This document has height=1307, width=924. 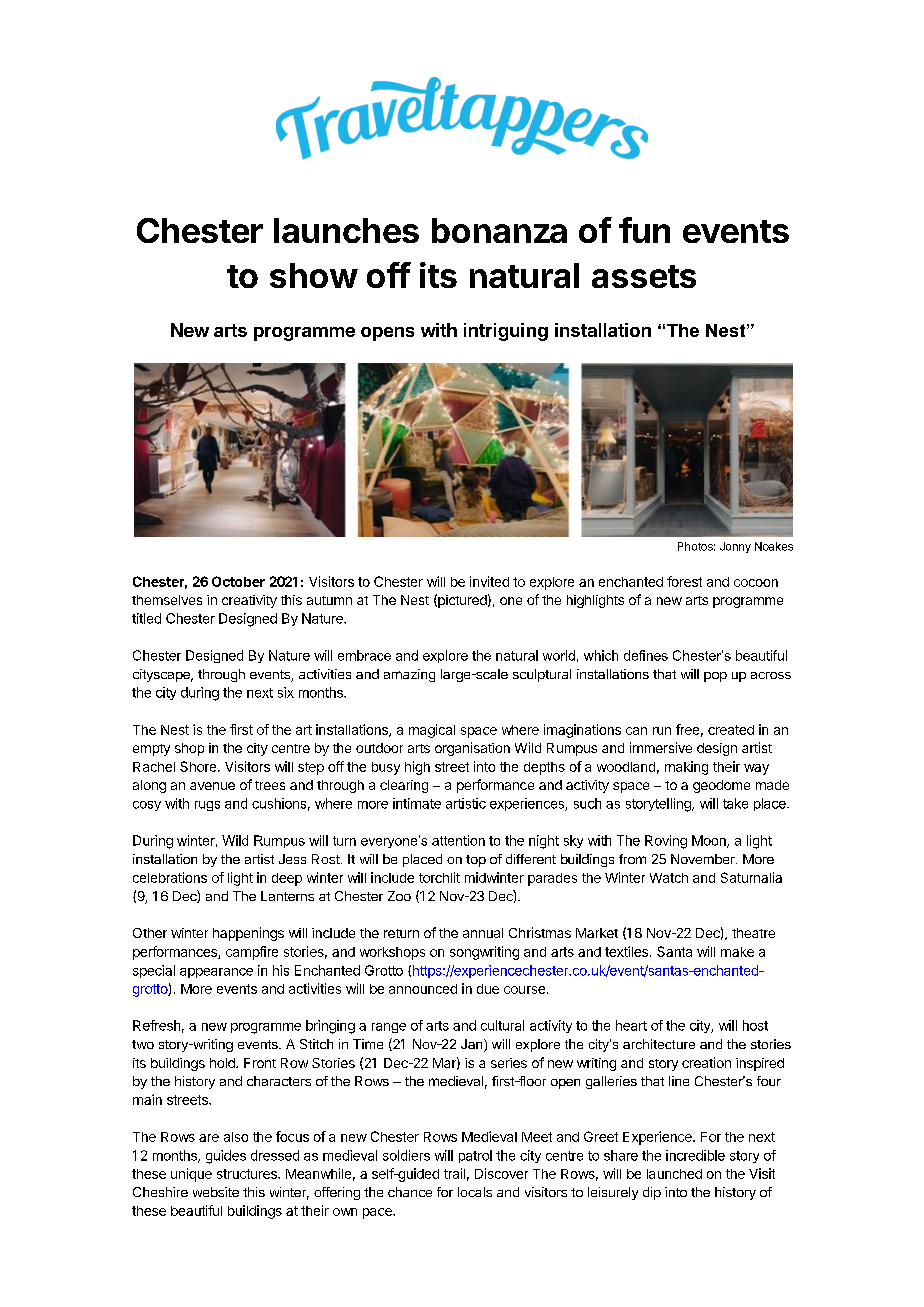 What do you see at coordinates (644, 276) in the document?
I see `assets` at bounding box center [644, 276].
